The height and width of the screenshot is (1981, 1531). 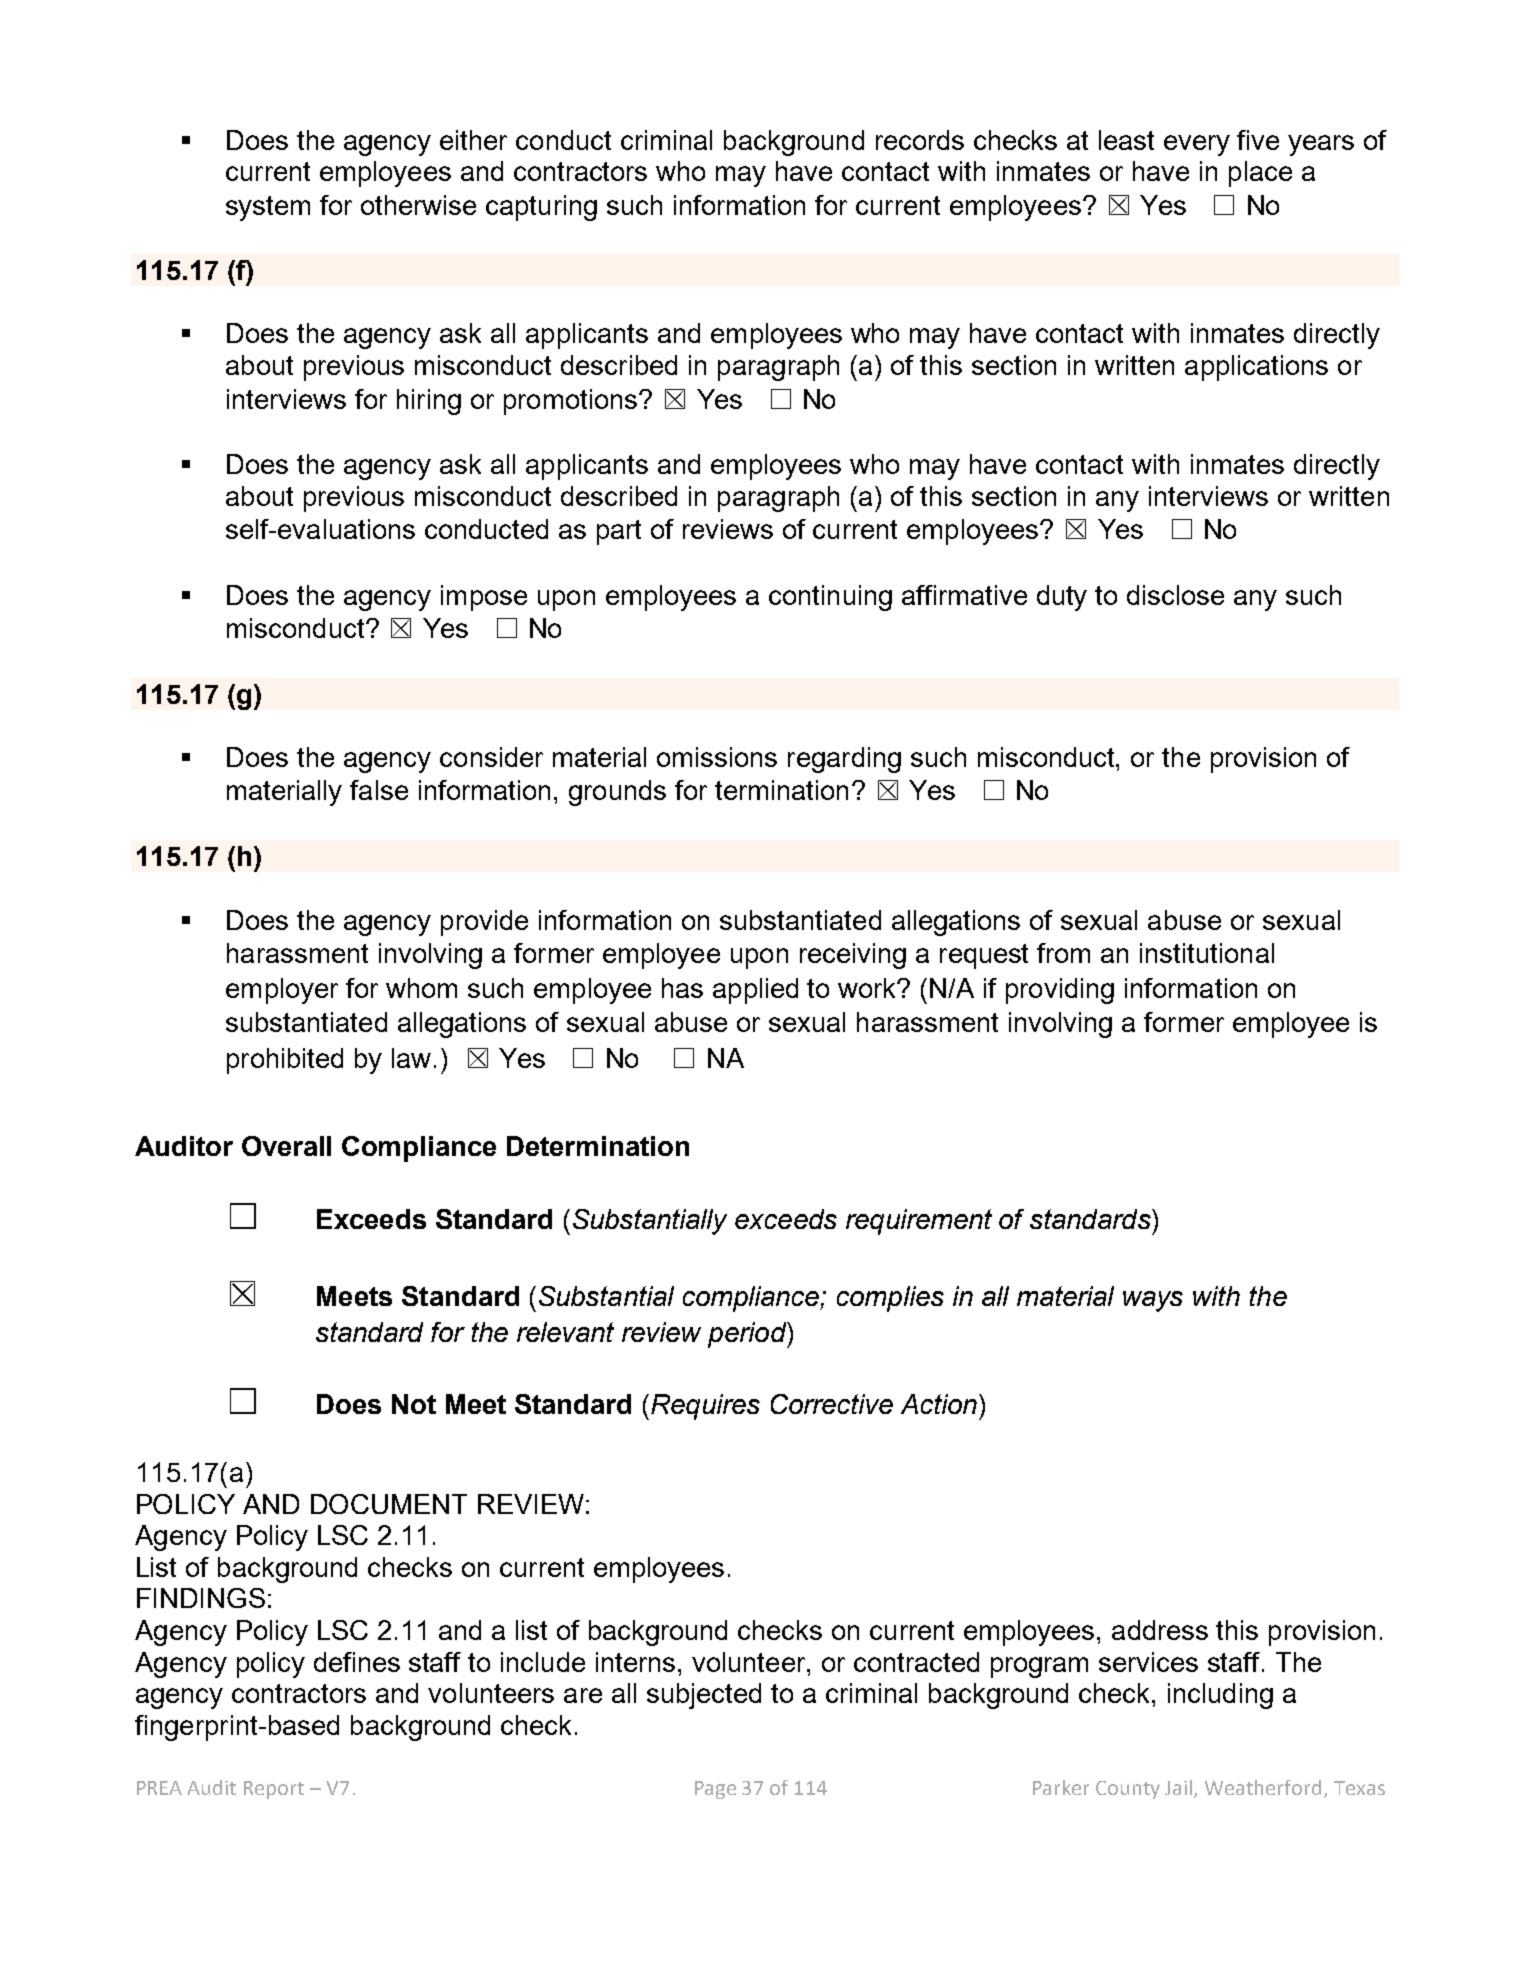 I want to click on disclose, so click(x=1175, y=595).
